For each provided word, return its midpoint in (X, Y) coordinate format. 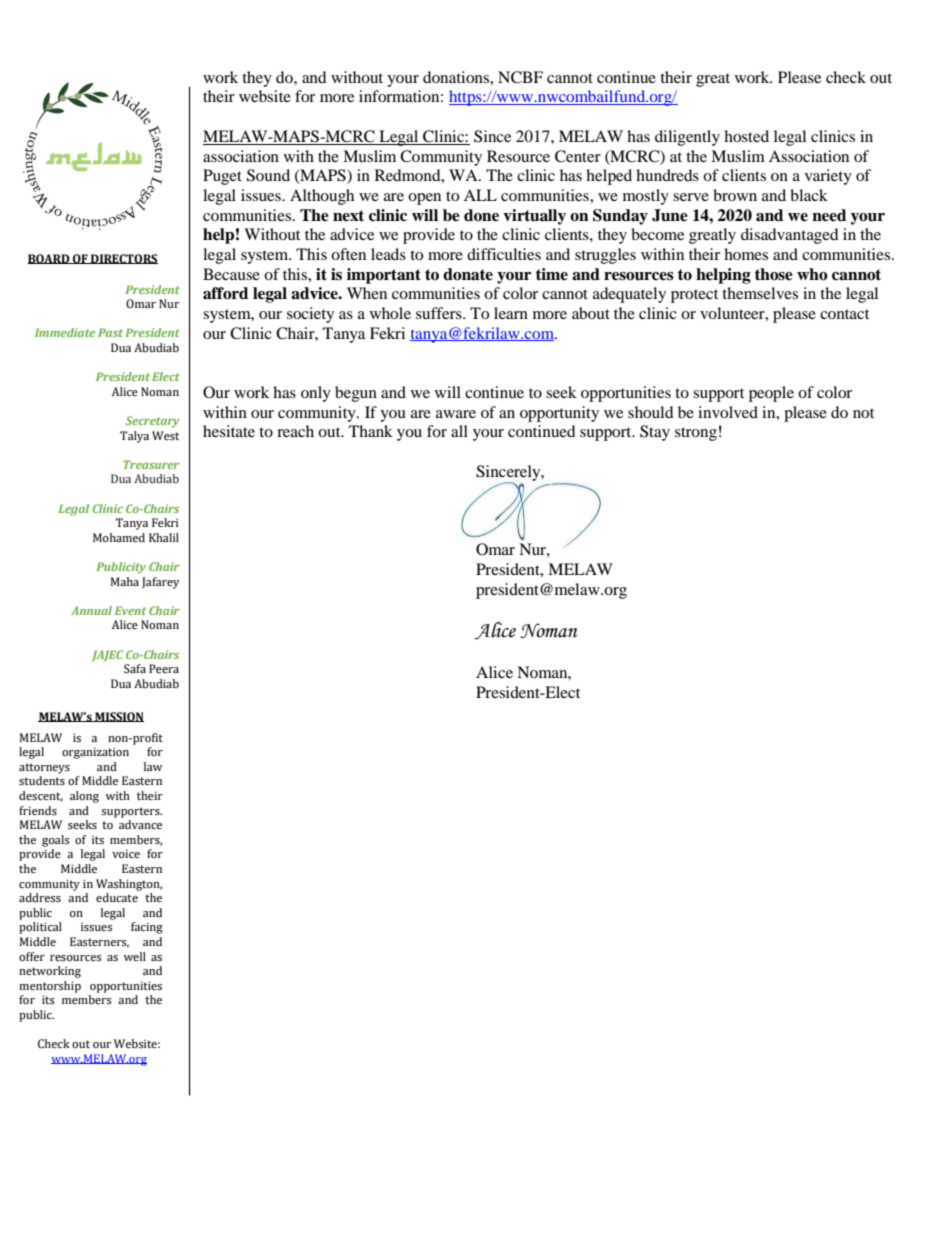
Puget (222, 177)
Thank (371, 431)
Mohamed (119, 538)
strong (696, 434)
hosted (746, 136)
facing (147, 928)
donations (457, 77)
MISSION (118, 717)
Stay (655, 433)
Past (110, 332)
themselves (760, 293)
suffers (440, 313)
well (135, 956)
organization (95, 753)
